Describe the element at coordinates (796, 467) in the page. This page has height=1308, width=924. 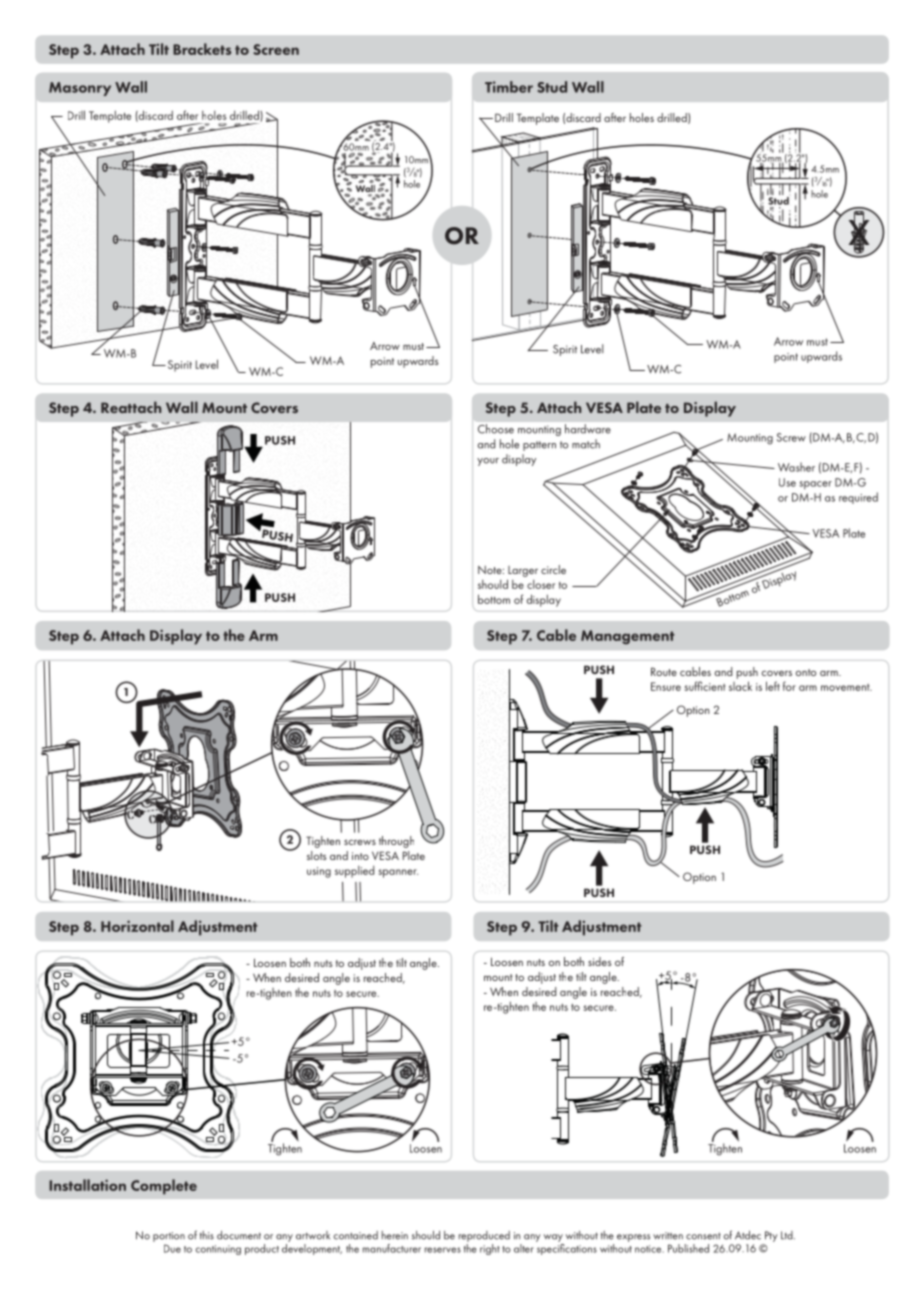
I see `Washer` at that location.
